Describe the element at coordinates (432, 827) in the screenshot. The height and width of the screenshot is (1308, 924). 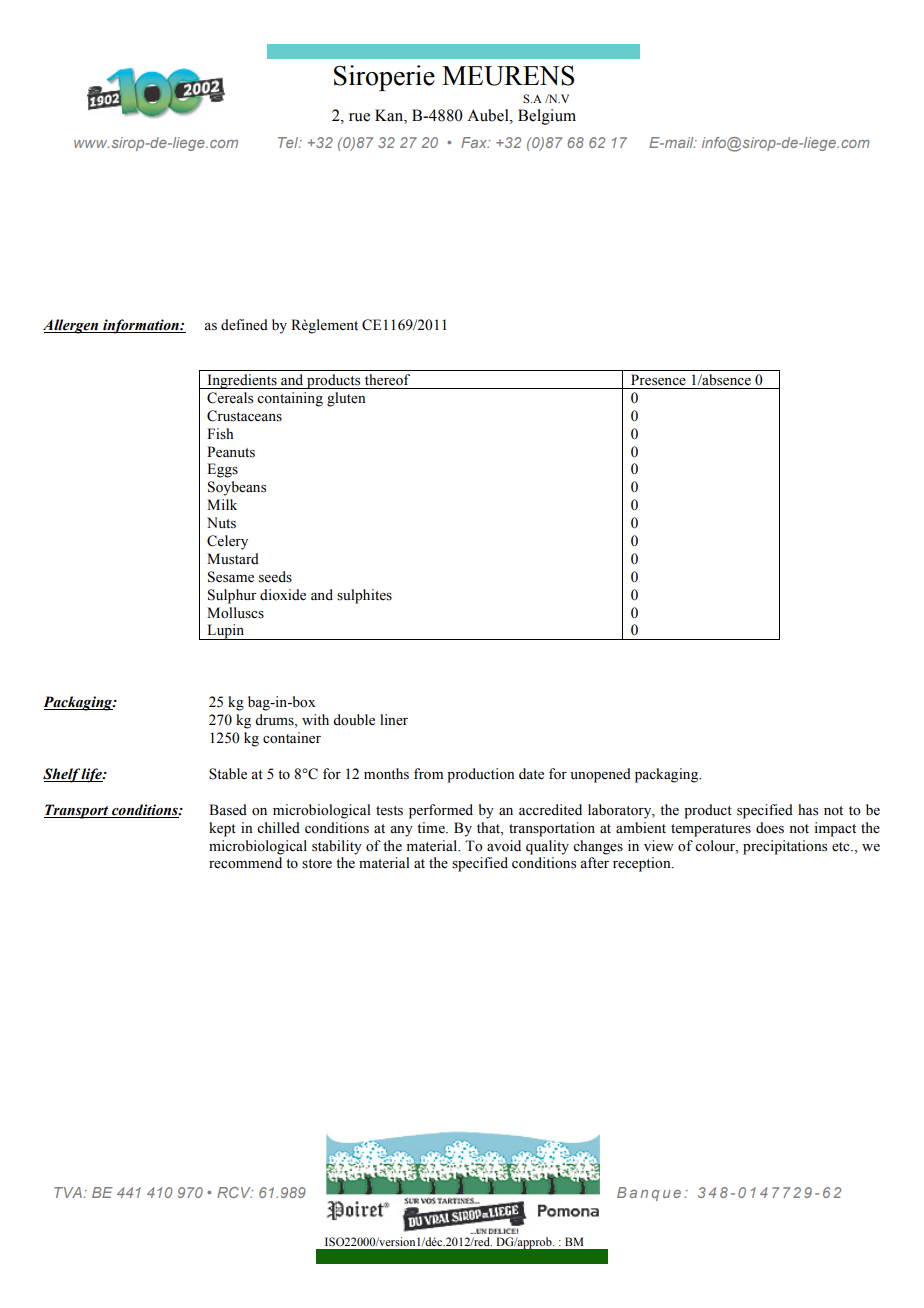
I see `time` at that location.
